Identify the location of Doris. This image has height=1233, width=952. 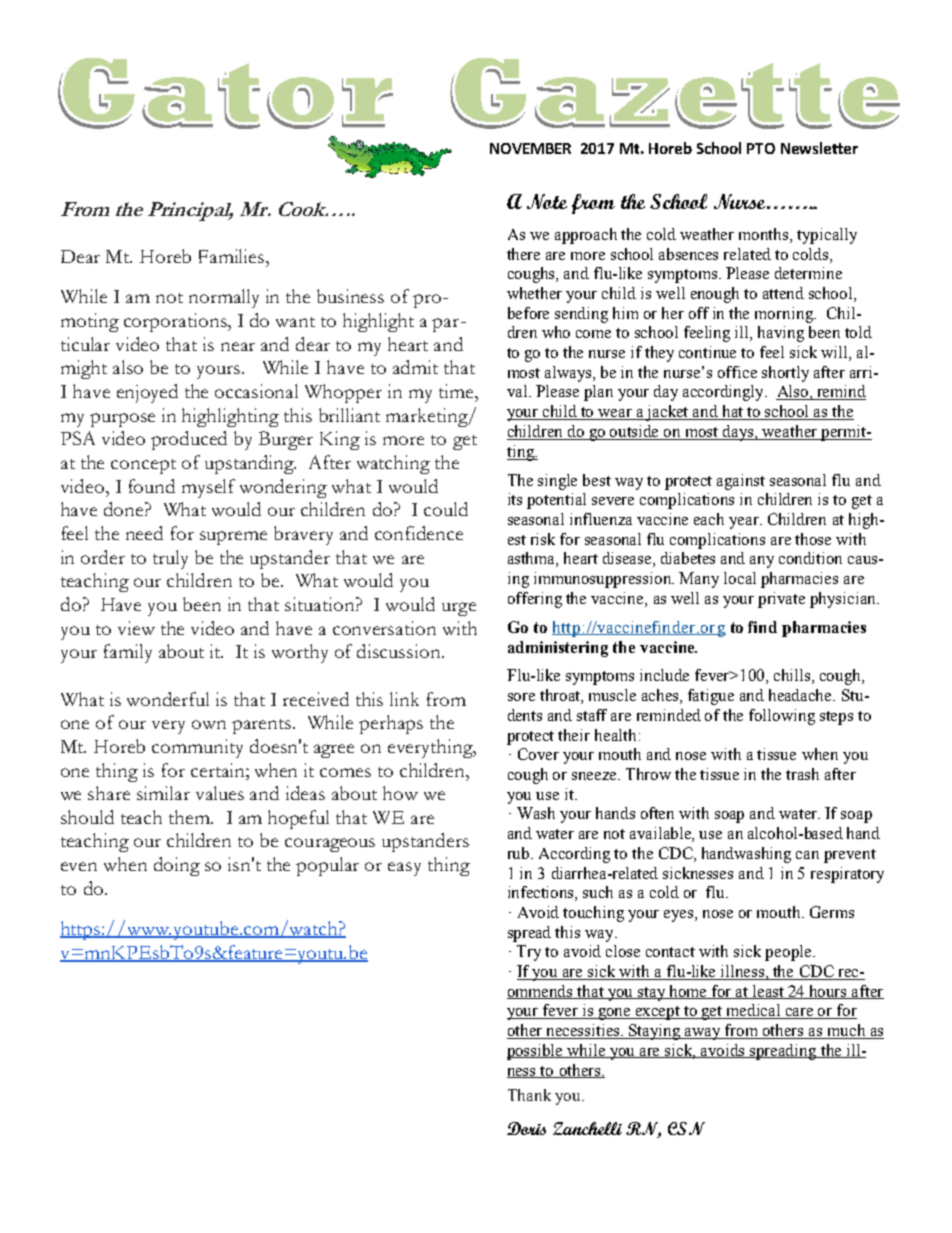
(526, 1128).
